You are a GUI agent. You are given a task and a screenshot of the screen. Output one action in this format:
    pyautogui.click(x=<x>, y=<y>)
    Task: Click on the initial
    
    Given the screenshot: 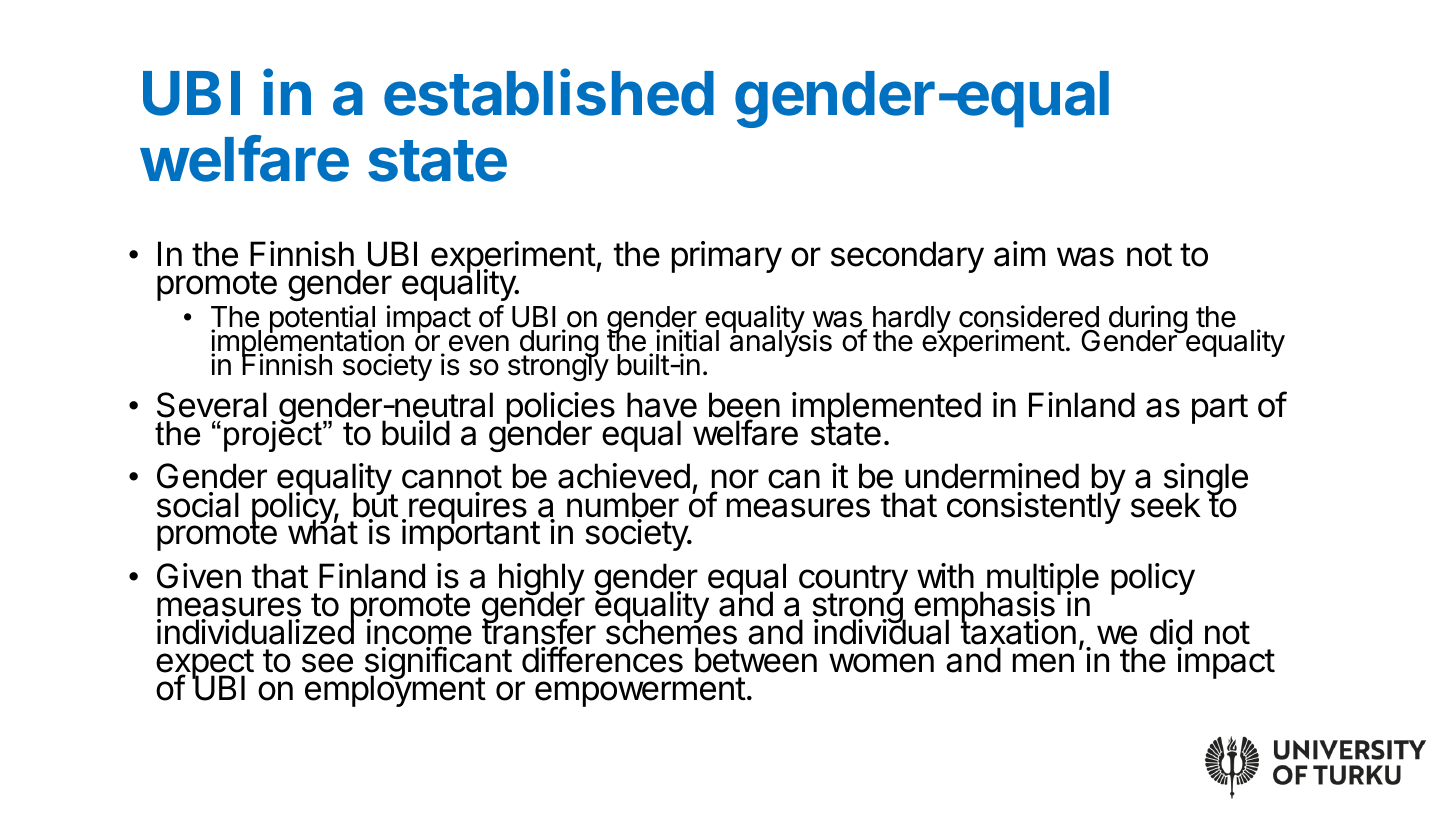 What is the action you would take?
    pyautogui.click(x=687, y=341)
